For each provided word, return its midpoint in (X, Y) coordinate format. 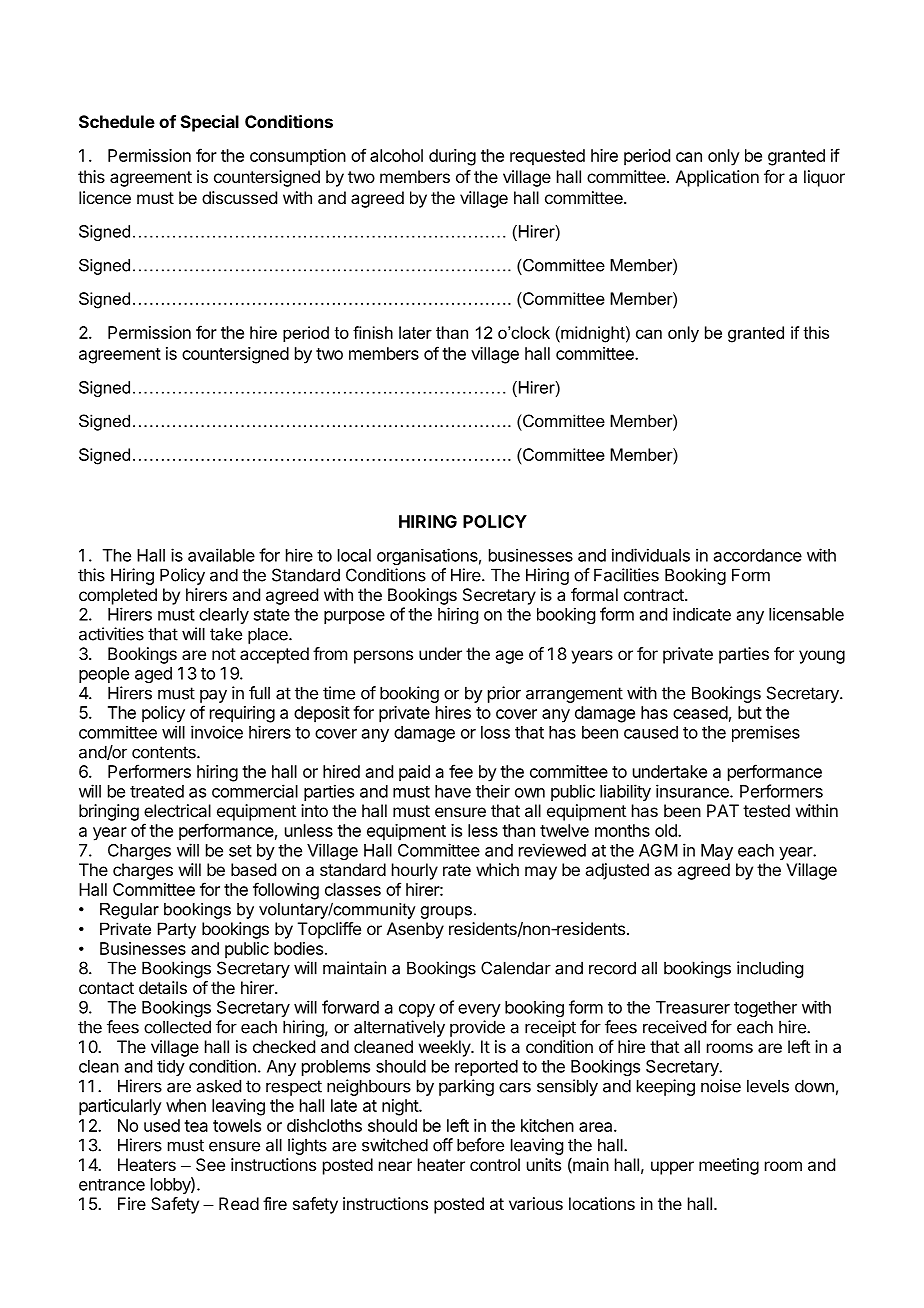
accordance (758, 555)
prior (504, 694)
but (750, 712)
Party (177, 930)
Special (210, 123)
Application (717, 178)
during (452, 157)
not (224, 654)
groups (446, 912)
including (770, 969)
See (210, 1164)
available (221, 555)
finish (373, 332)
